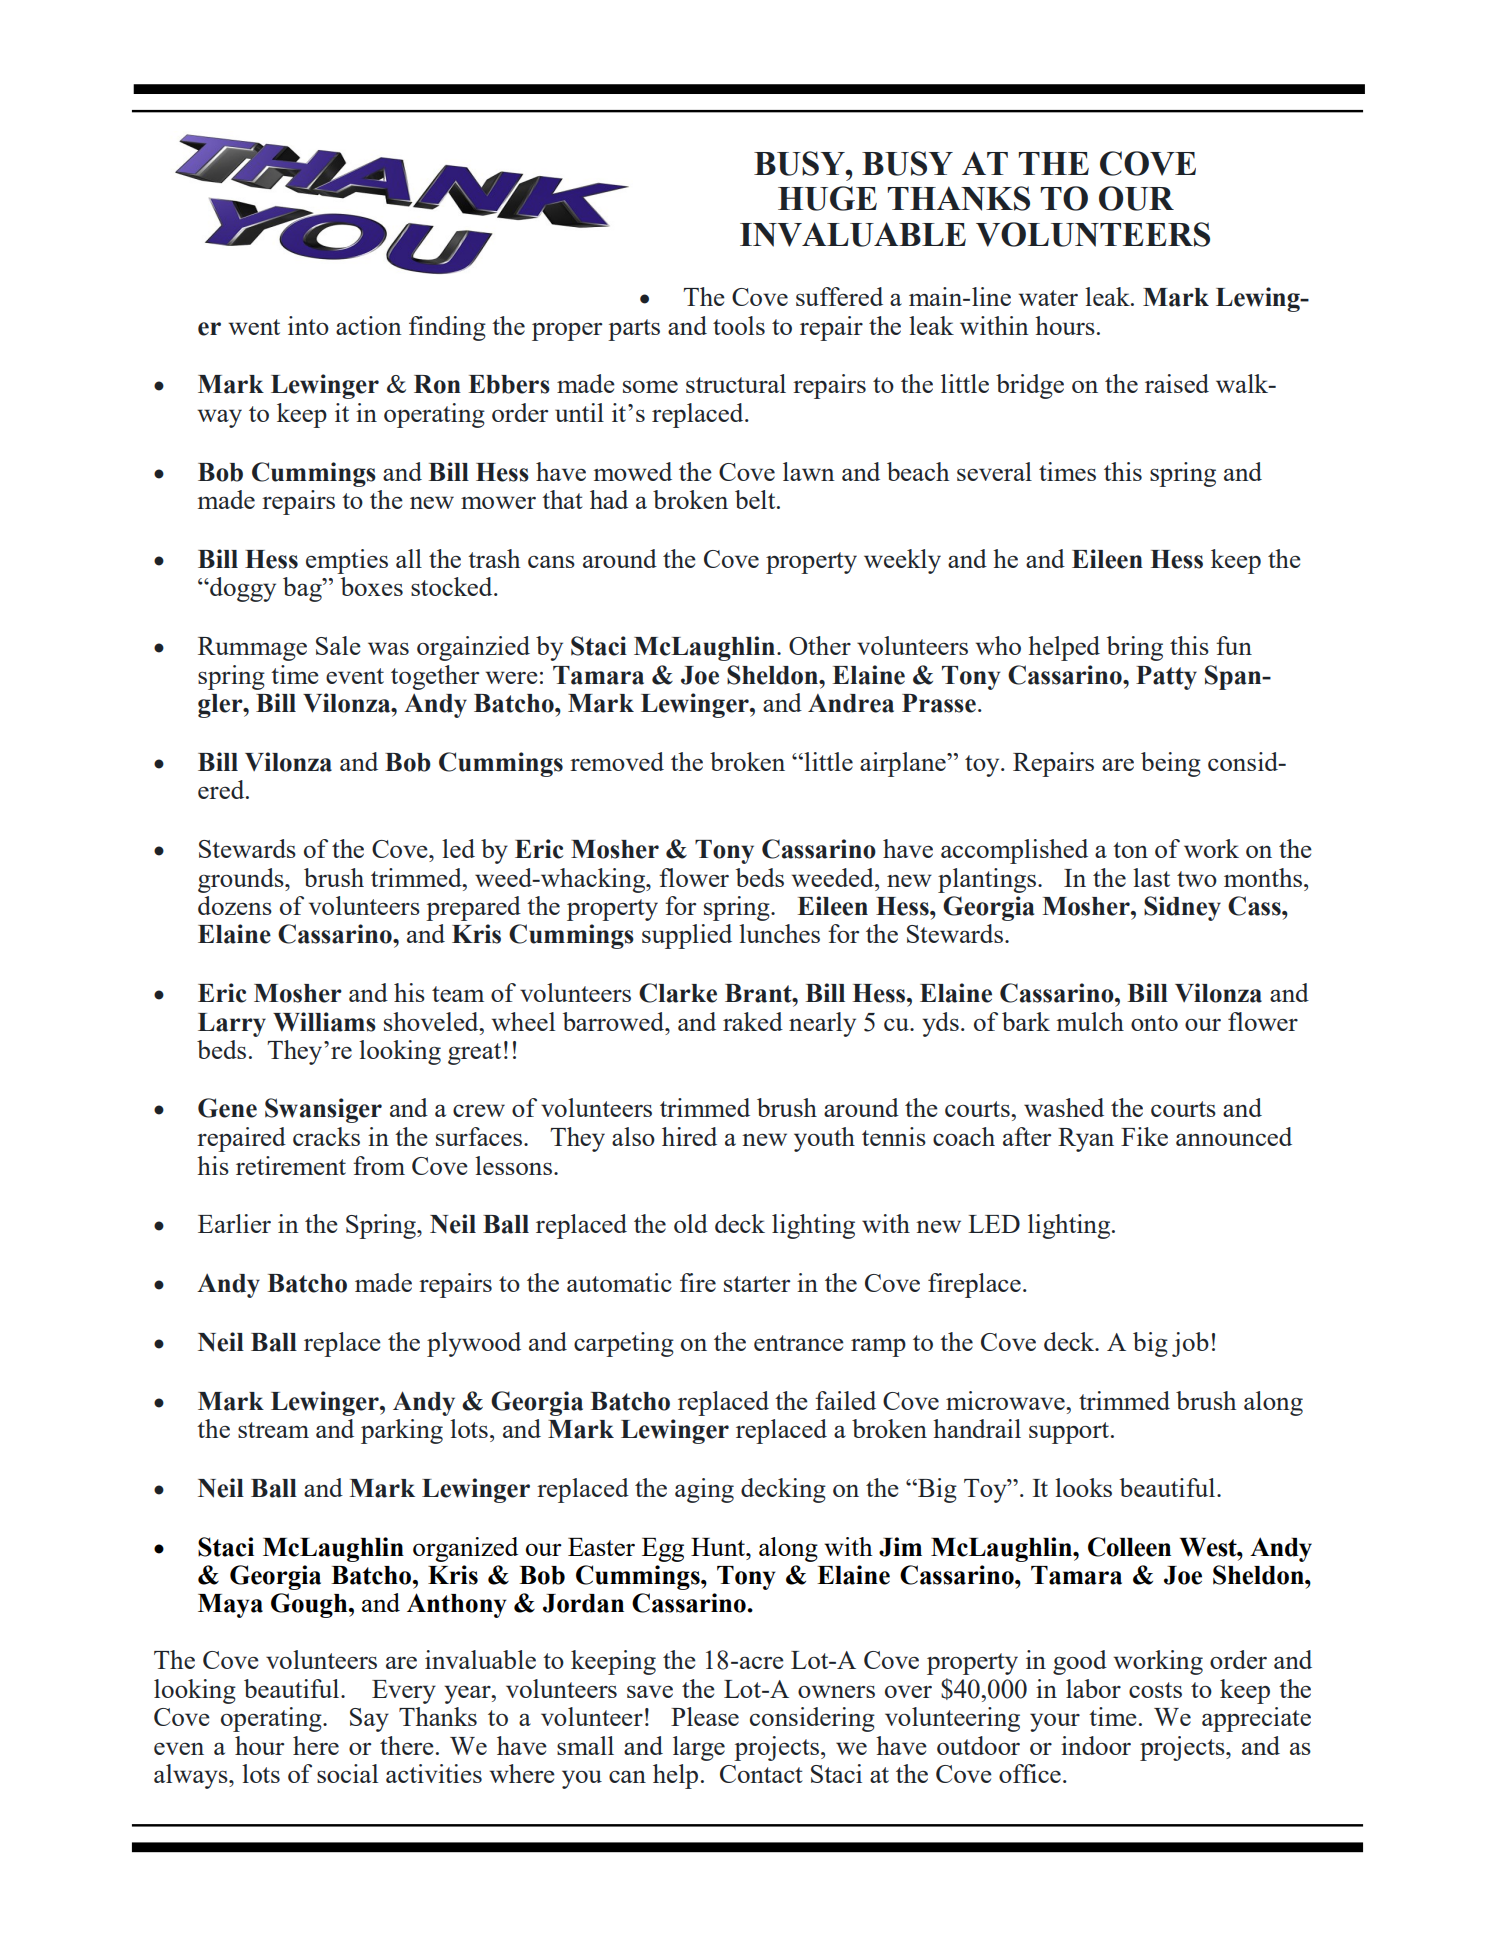 The image size is (1495, 1934). I want to click on Clarke, so click(678, 993).
